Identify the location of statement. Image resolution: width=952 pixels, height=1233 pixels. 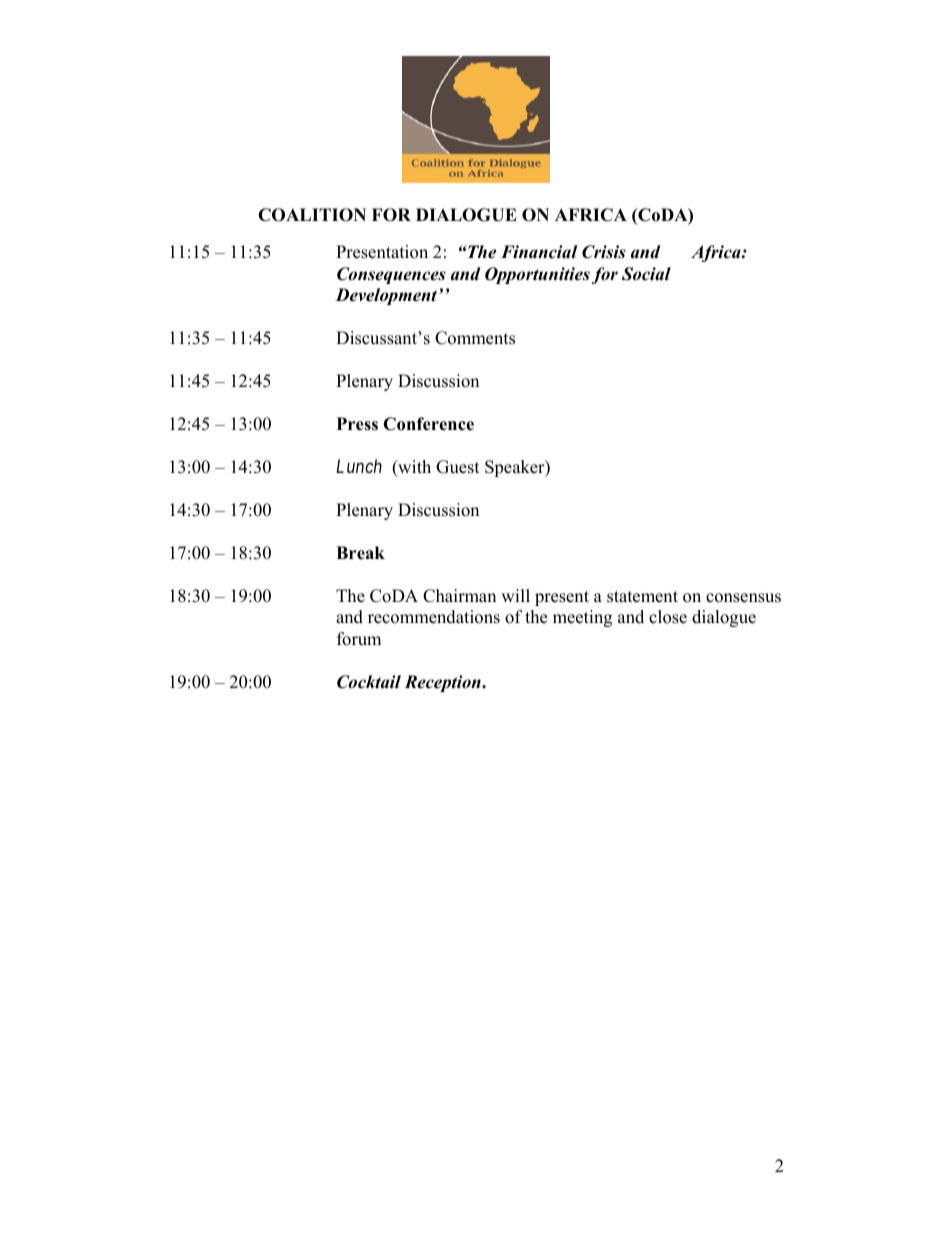
(642, 597).
